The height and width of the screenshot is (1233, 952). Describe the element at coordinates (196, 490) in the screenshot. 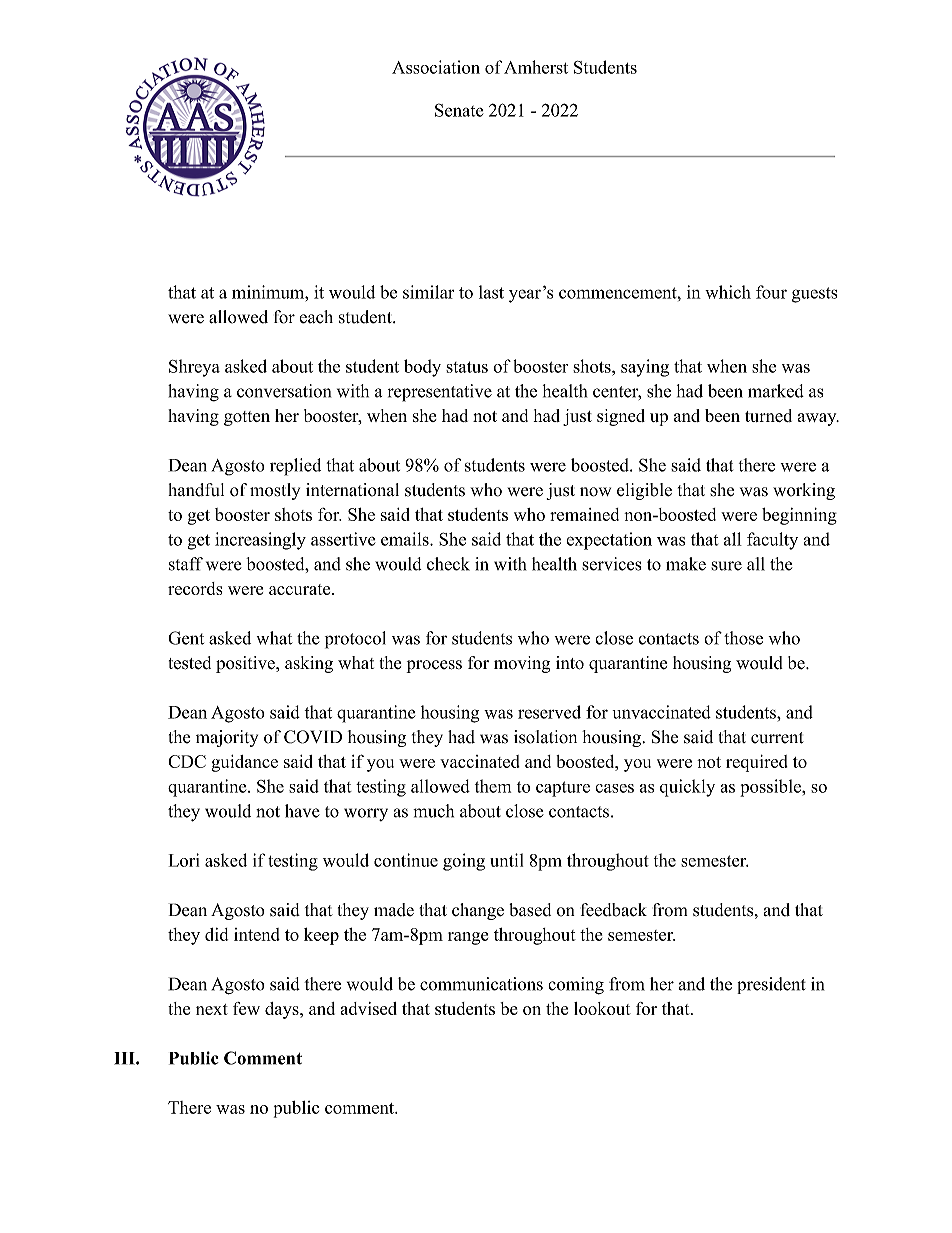

I see `handful` at that location.
